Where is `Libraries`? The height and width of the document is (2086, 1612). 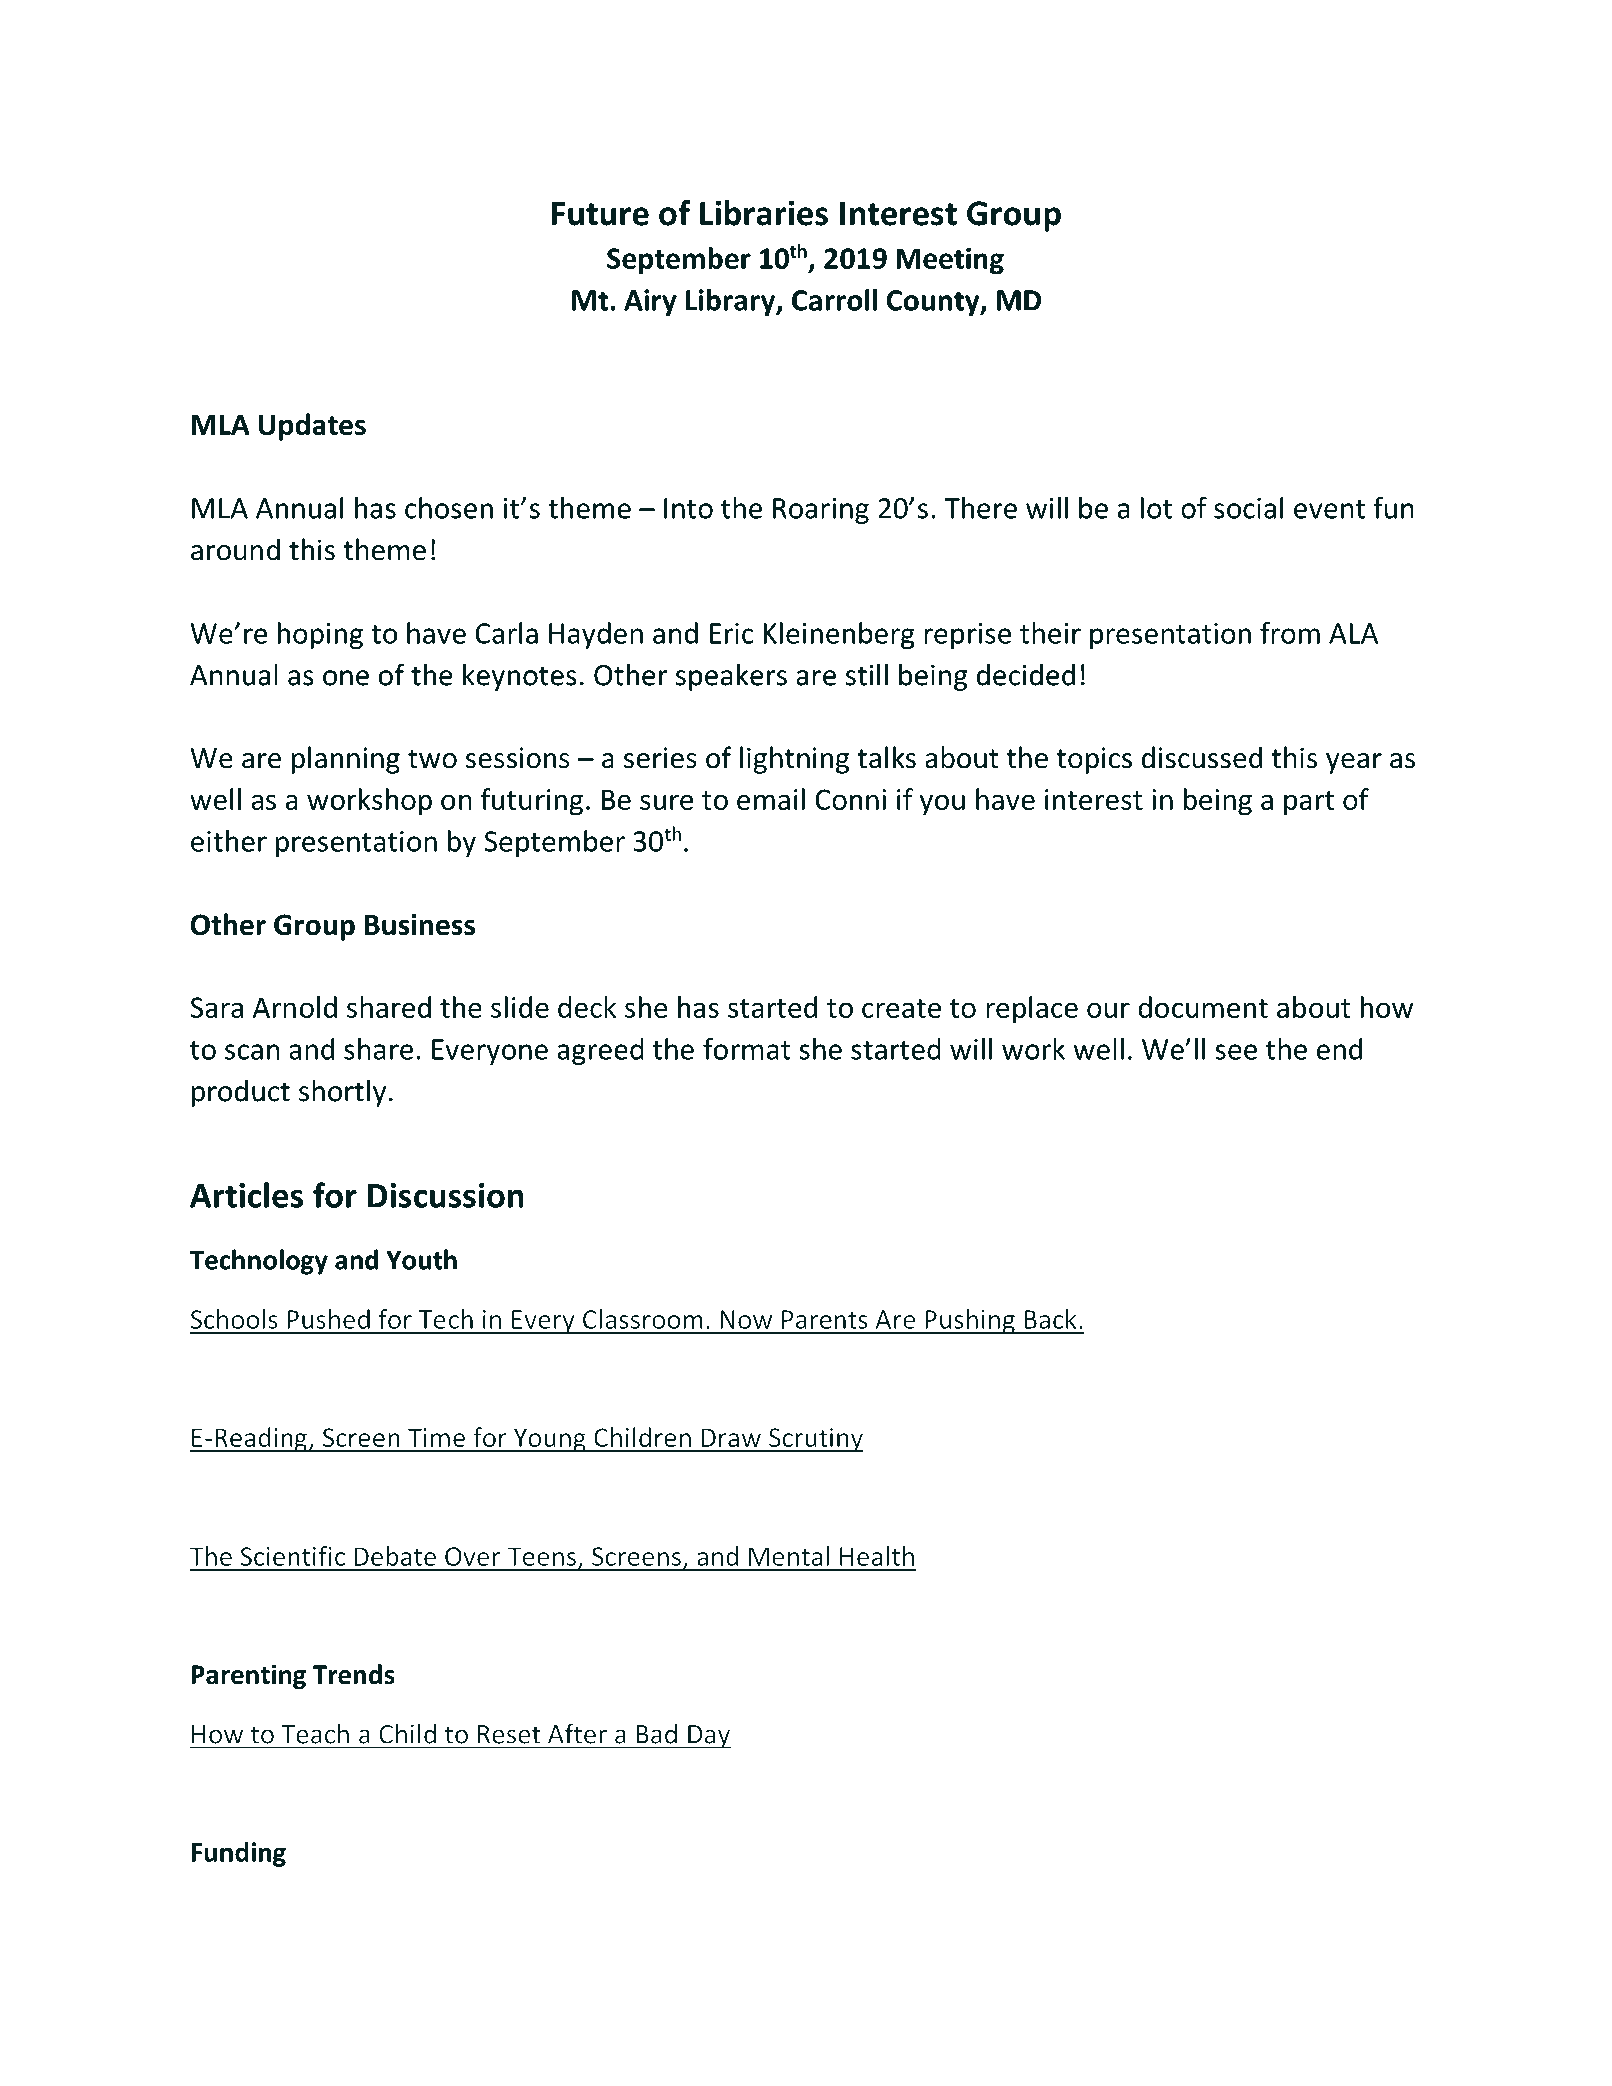 Libraries is located at coordinates (764, 213).
